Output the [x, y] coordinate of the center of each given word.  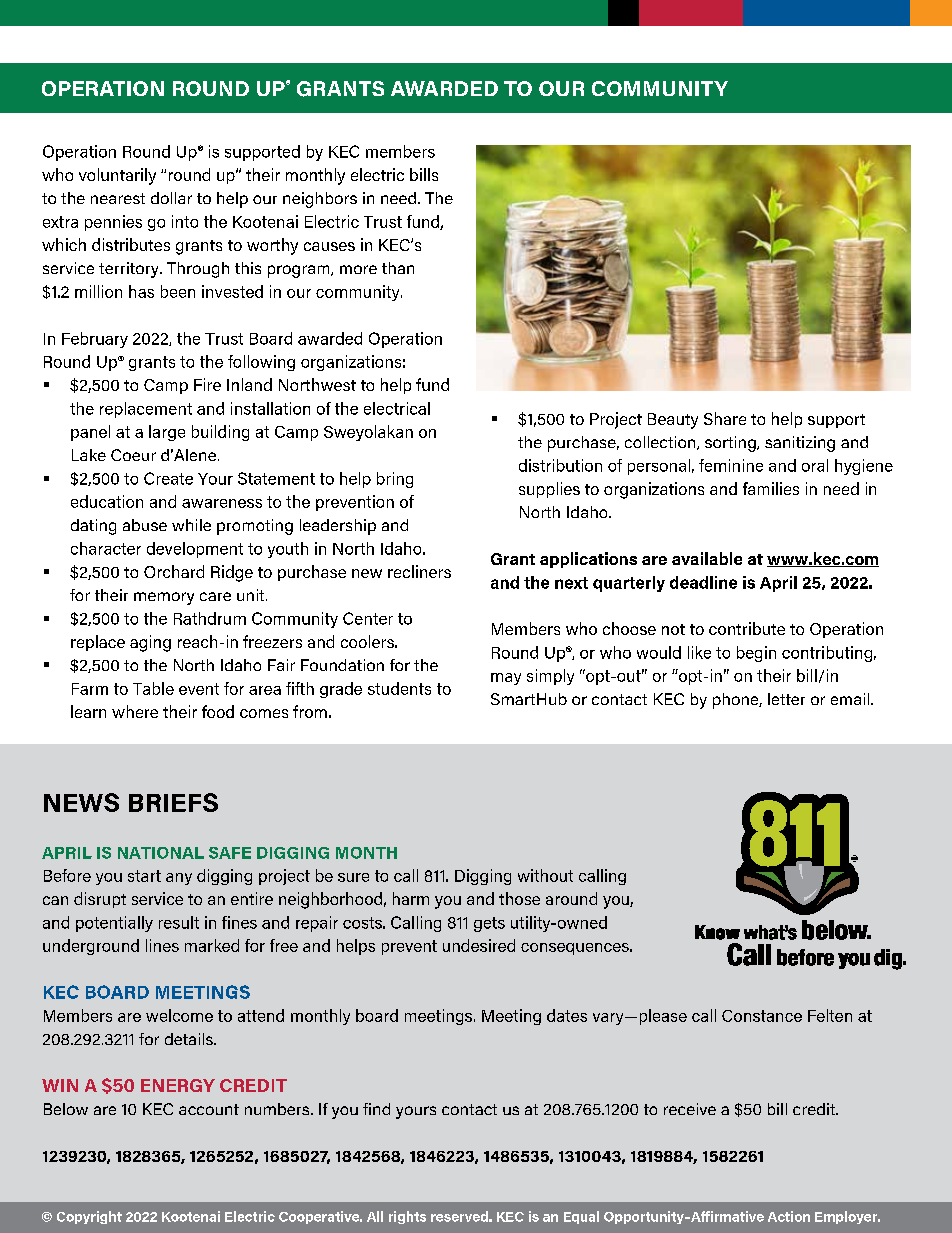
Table [153, 688]
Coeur [133, 455]
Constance [762, 1016]
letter [786, 699]
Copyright [89, 1217]
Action [789, 1216]
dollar [171, 198]
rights [407, 1217]
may [506, 679]
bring [395, 480]
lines [162, 945]
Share [725, 418]
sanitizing [800, 444]
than [398, 268]
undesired [479, 945]
